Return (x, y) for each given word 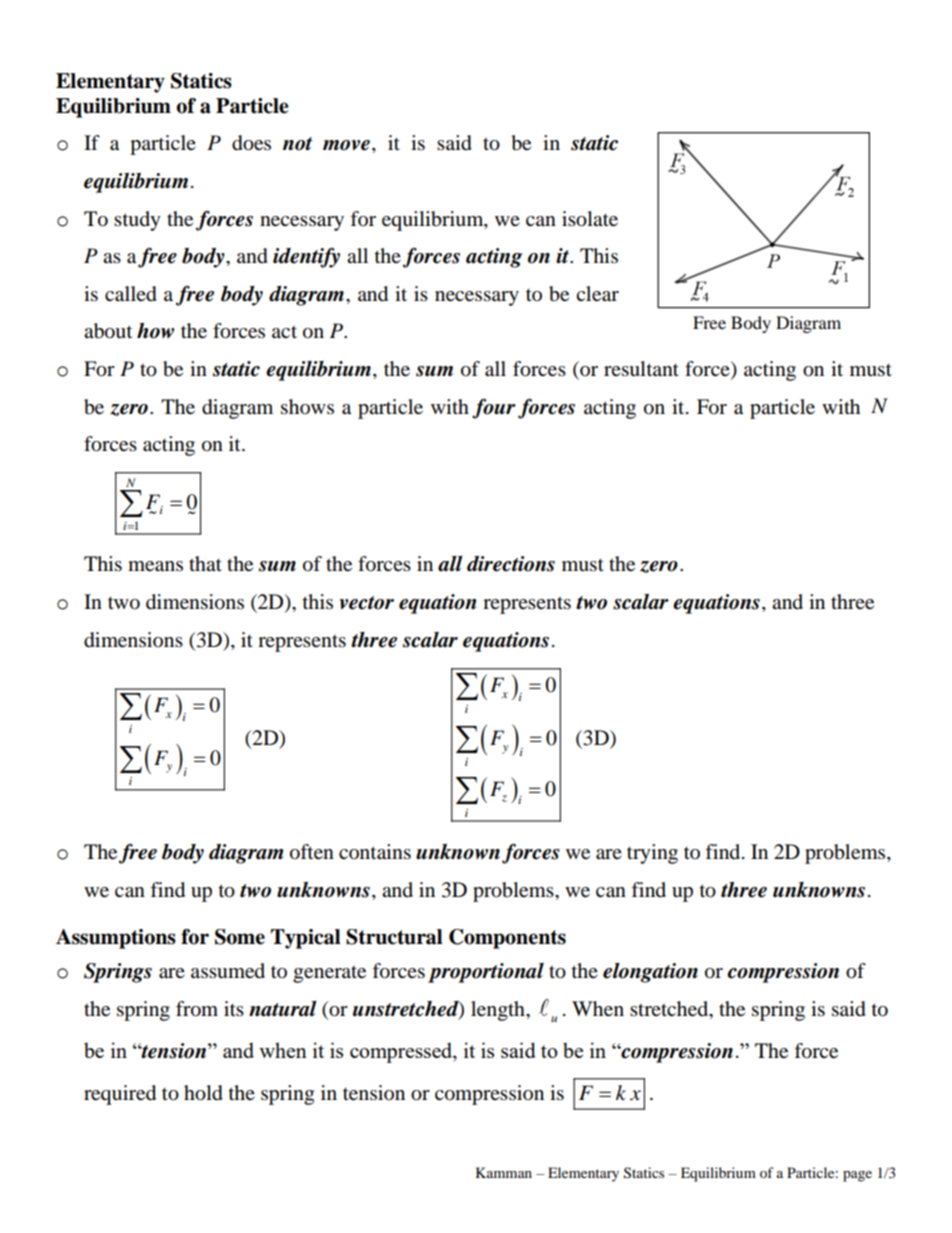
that (205, 563)
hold (203, 1093)
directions (511, 564)
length (499, 1011)
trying (652, 854)
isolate (590, 219)
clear (597, 294)
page (857, 1176)
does (251, 143)
